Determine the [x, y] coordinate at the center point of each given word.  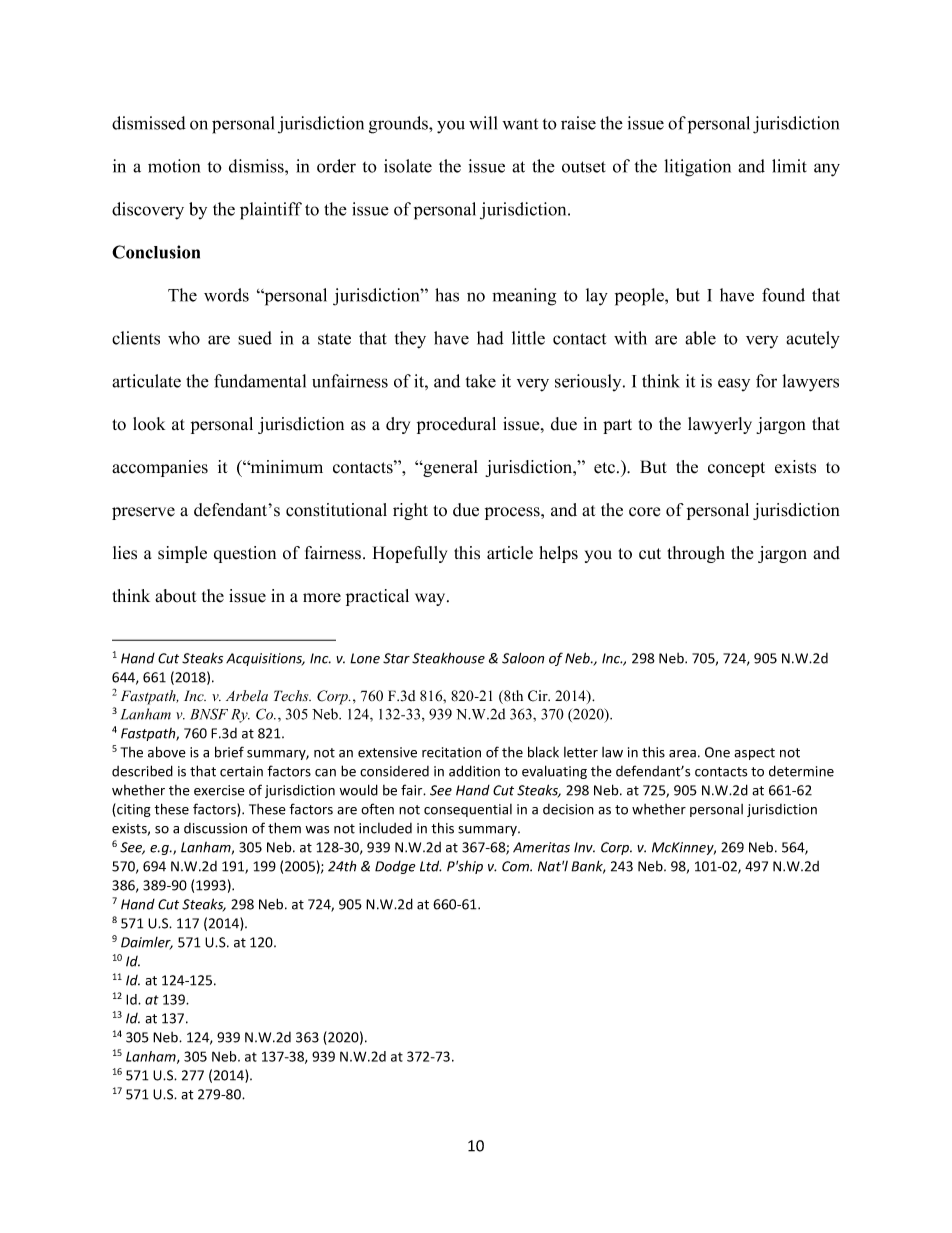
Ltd [430, 866]
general [449, 468]
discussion [215, 828]
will [483, 123]
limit [789, 166]
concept [736, 469]
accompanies [160, 468]
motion [174, 166]
